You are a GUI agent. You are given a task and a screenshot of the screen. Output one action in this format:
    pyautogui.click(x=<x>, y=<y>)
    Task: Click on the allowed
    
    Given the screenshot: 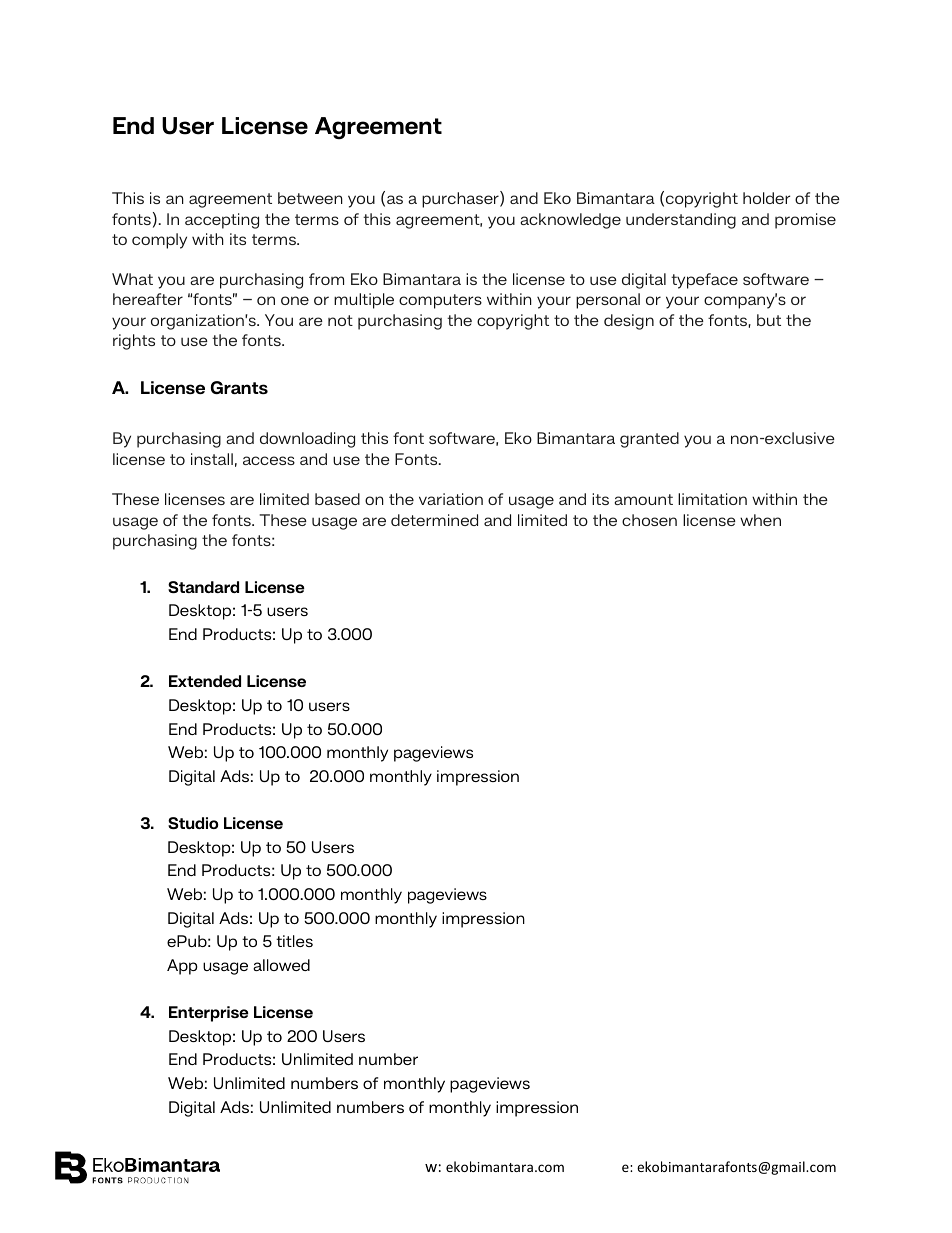 What is the action you would take?
    pyautogui.click(x=281, y=965)
